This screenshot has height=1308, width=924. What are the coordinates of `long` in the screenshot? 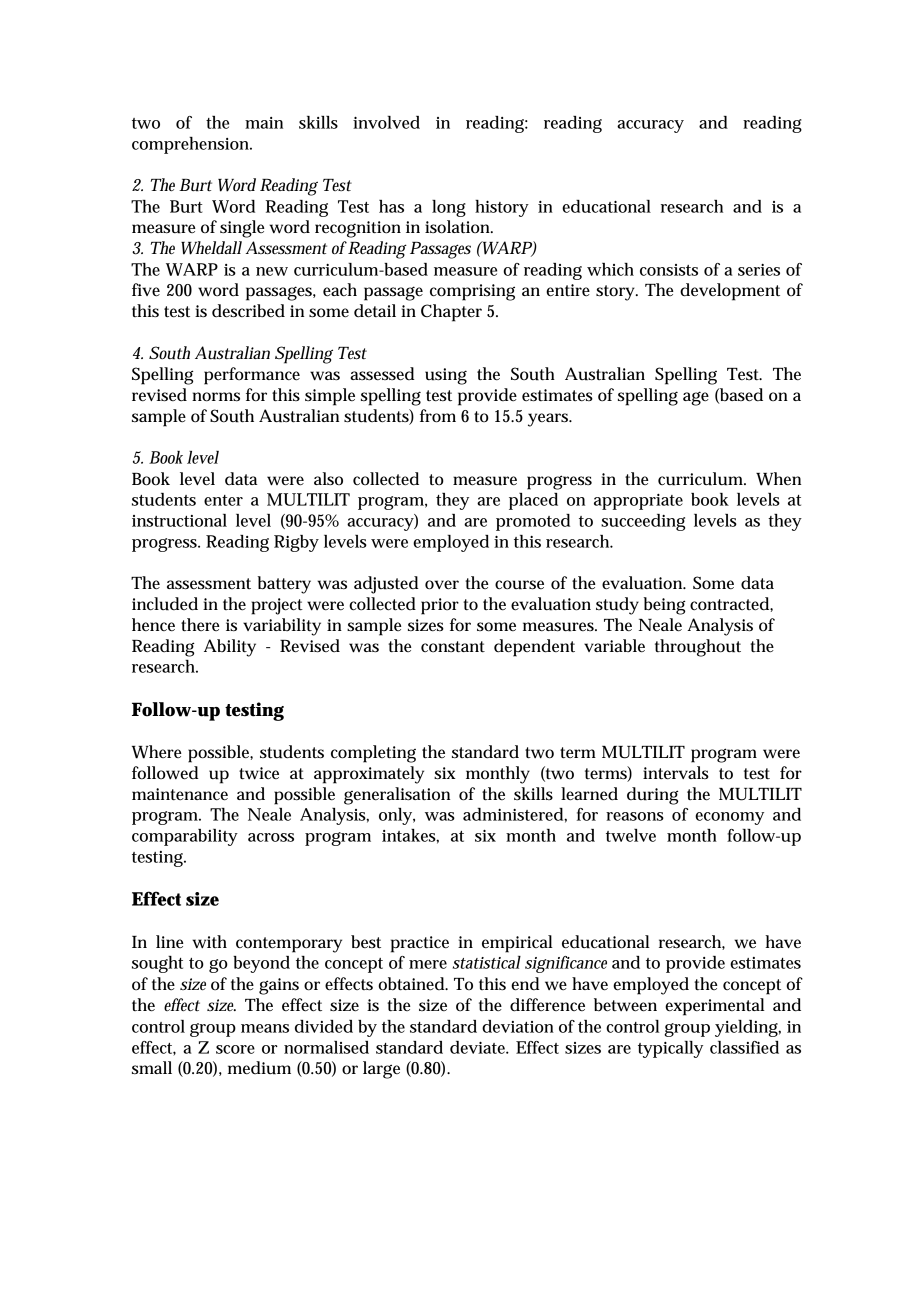 It's located at (449, 208).
